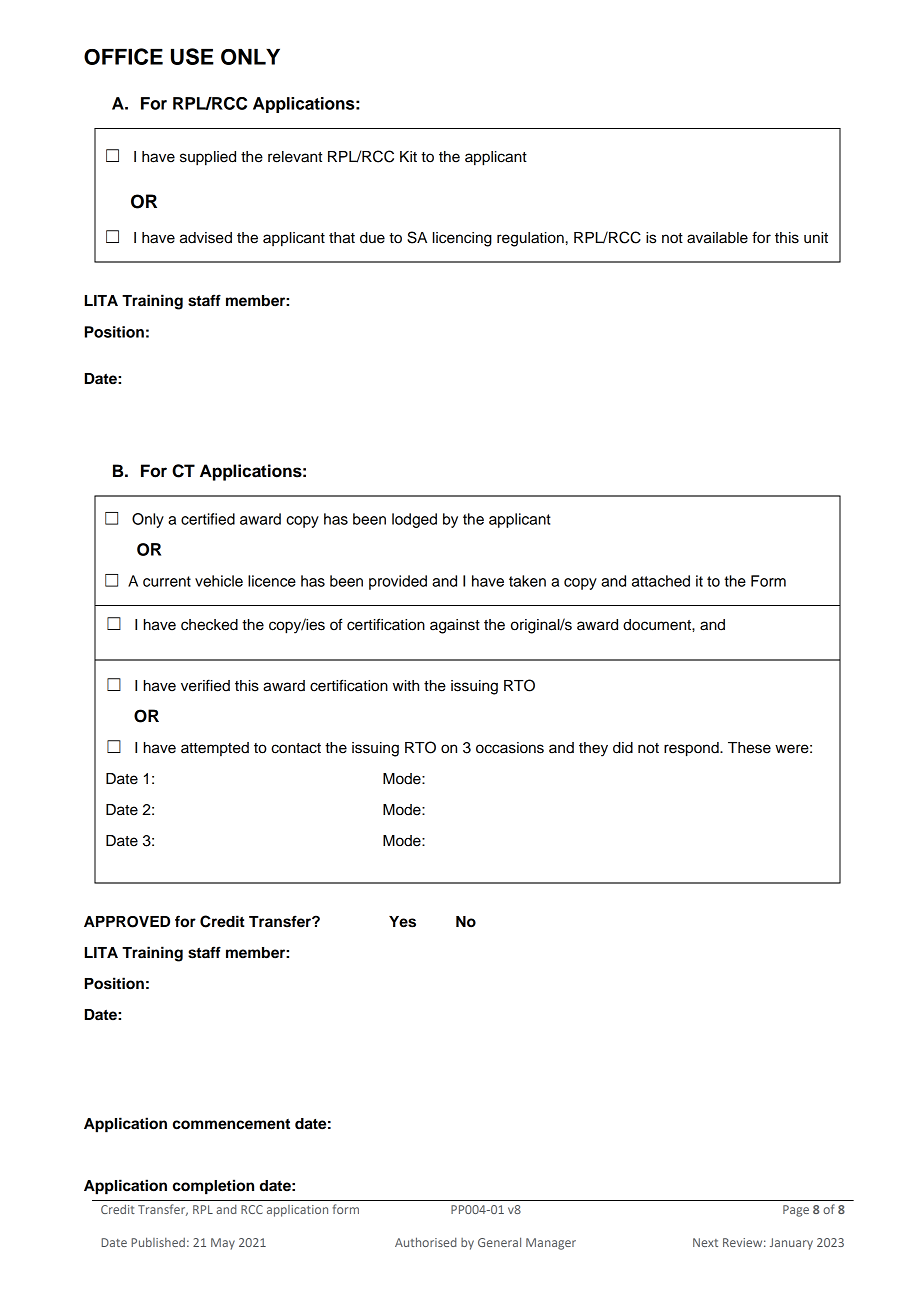 The height and width of the document is (1308, 924). What do you see at coordinates (213, 1187) in the document?
I see `completion` at bounding box center [213, 1187].
